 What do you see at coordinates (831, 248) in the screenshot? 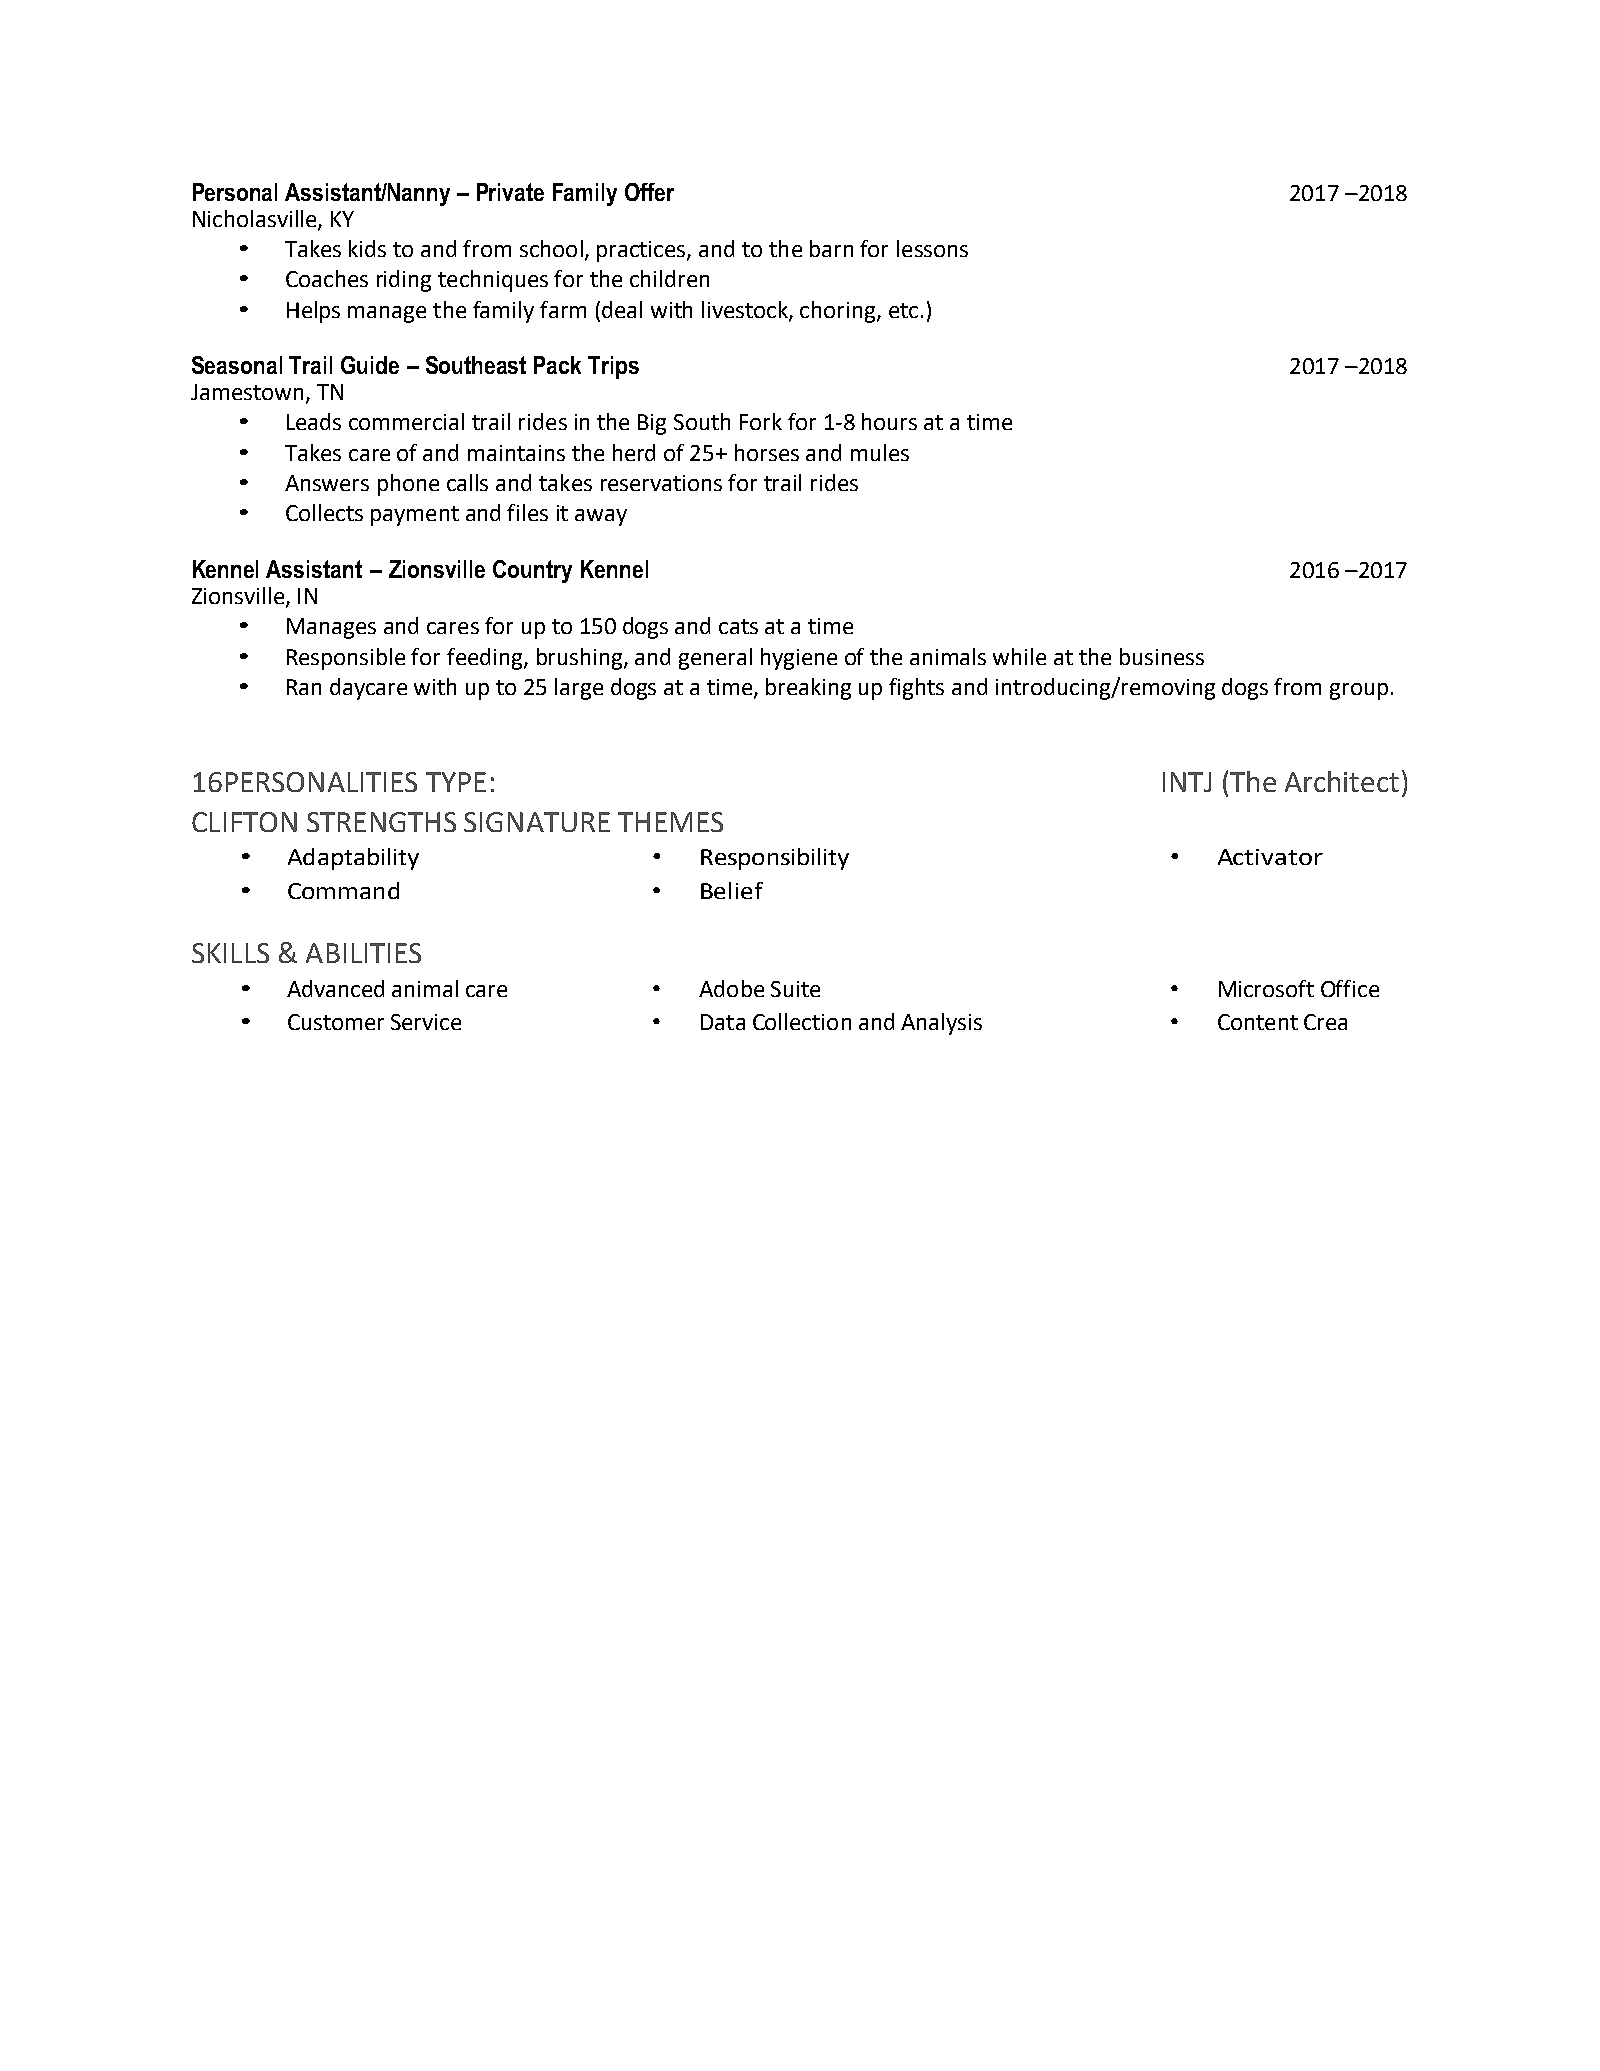
I see `barn` at bounding box center [831, 248].
